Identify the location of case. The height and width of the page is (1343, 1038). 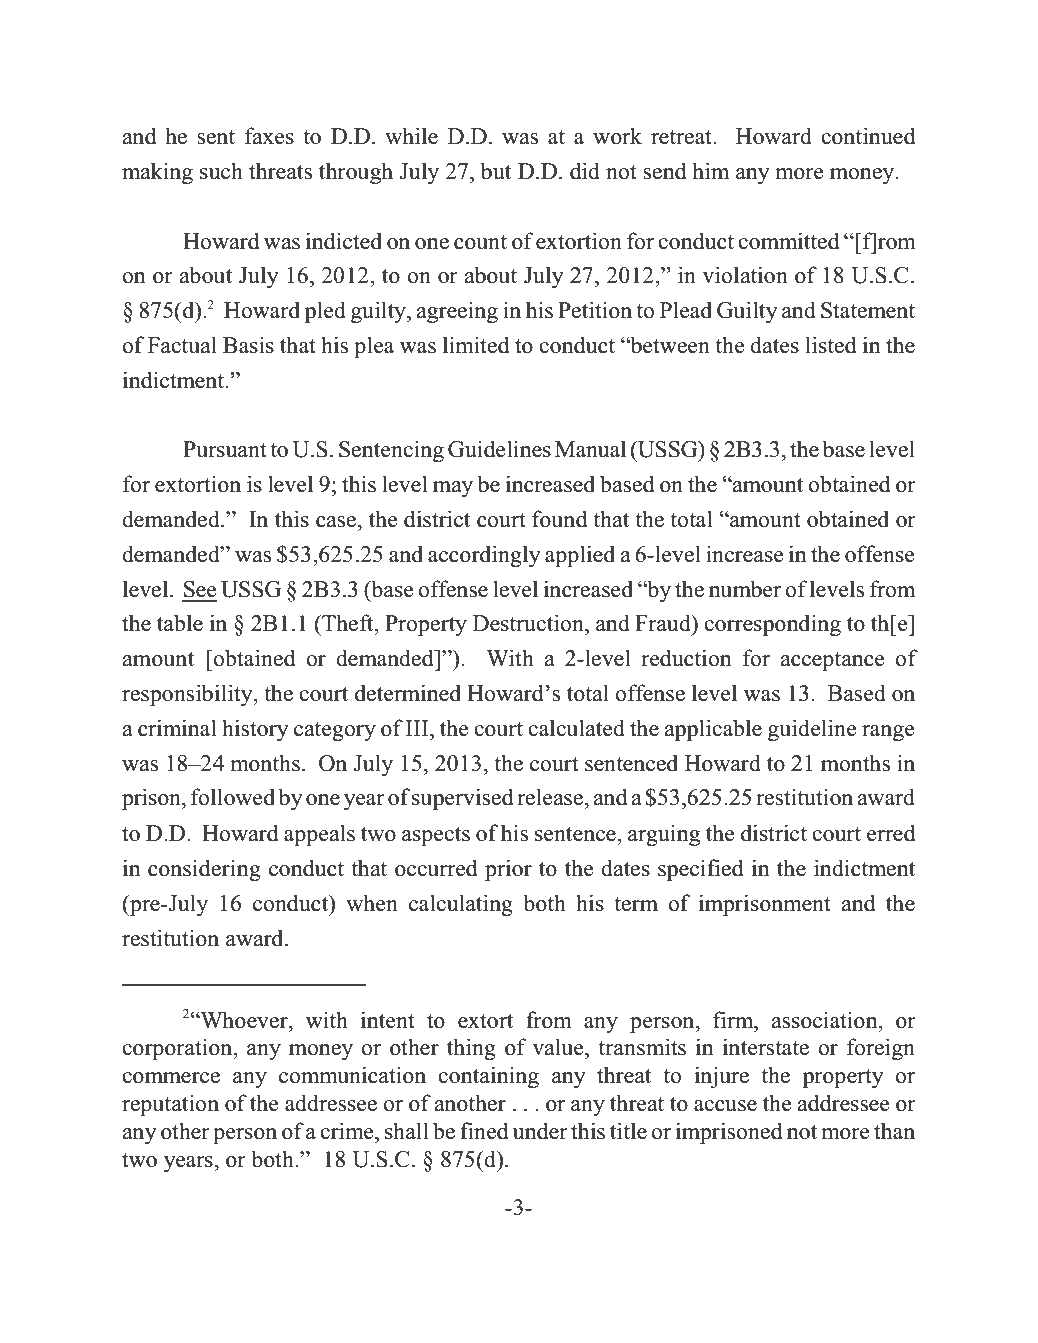
(337, 522).
